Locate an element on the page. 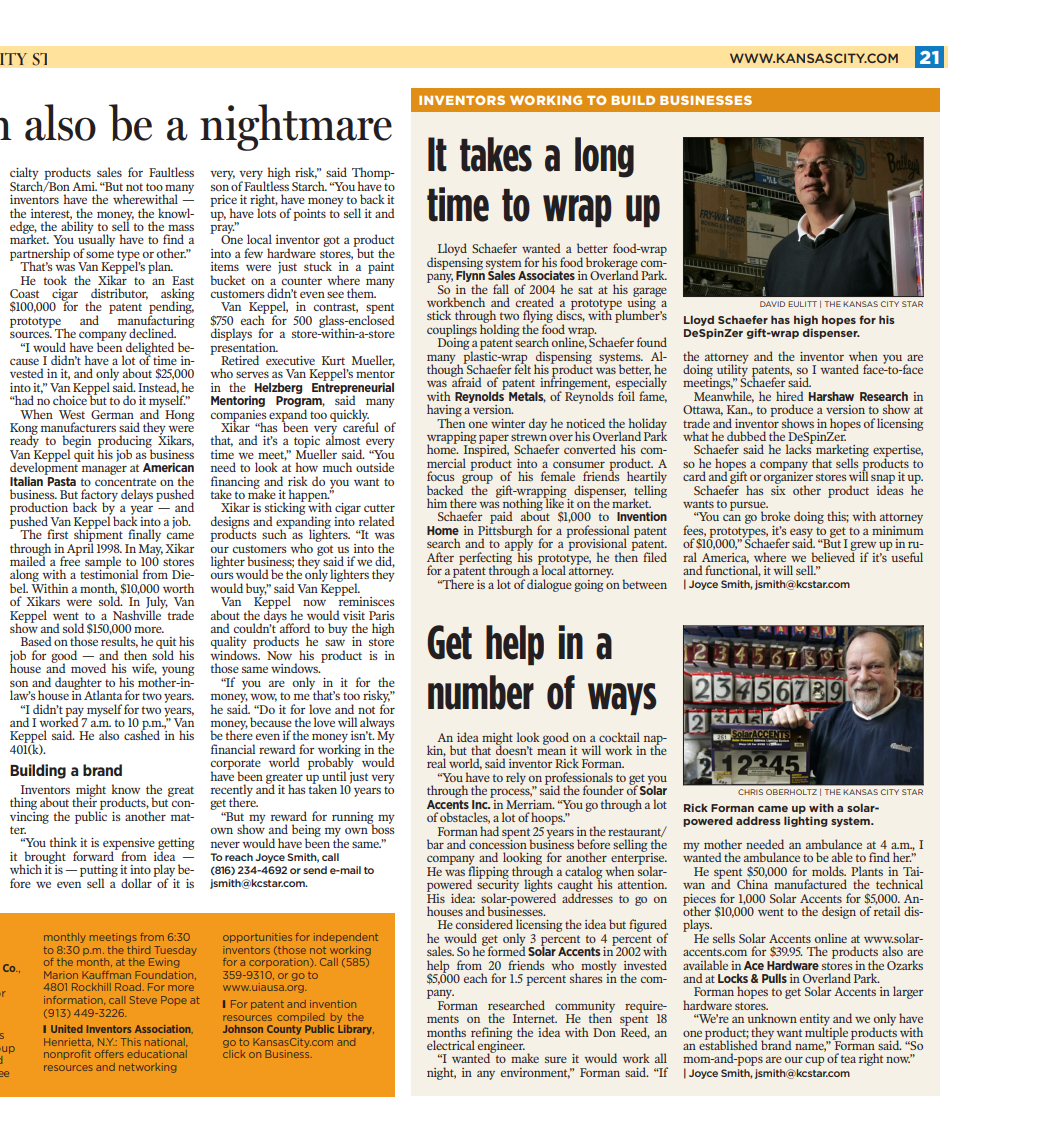 The width and height of the document is (1041, 1148). CHRIS is located at coordinates (750, 792).
